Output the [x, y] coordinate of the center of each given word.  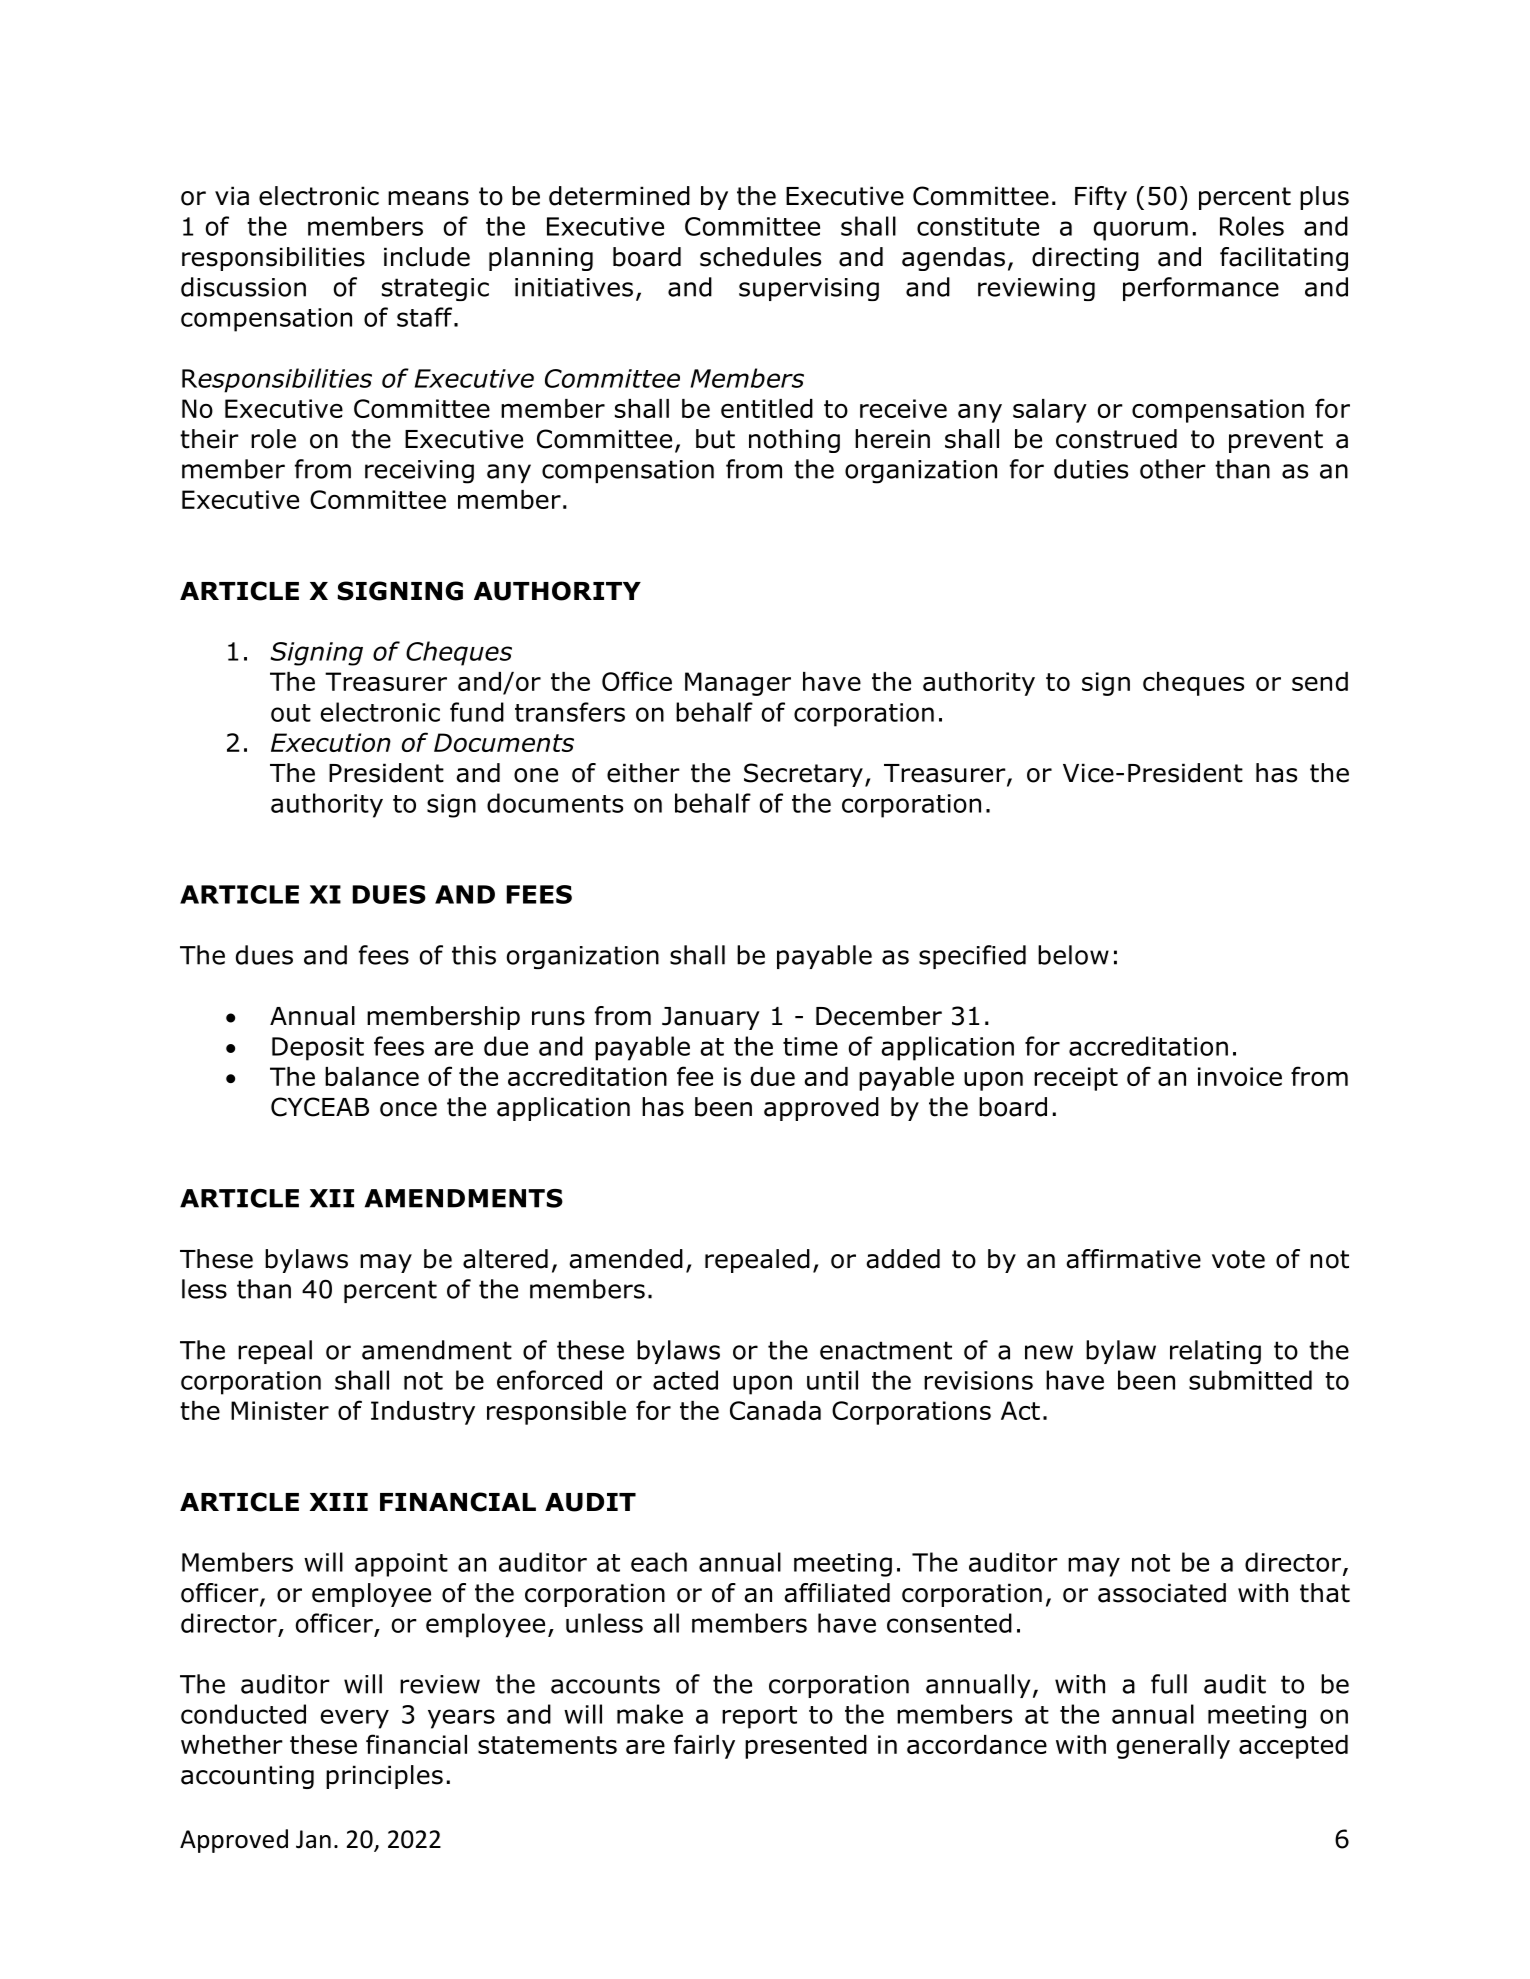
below [1073, 955]
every [355, 1719]
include [427, 257]
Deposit [318, 1049]
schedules [760, 257]
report [759, 1717]
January [711, 1018]
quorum [1141, 231]
